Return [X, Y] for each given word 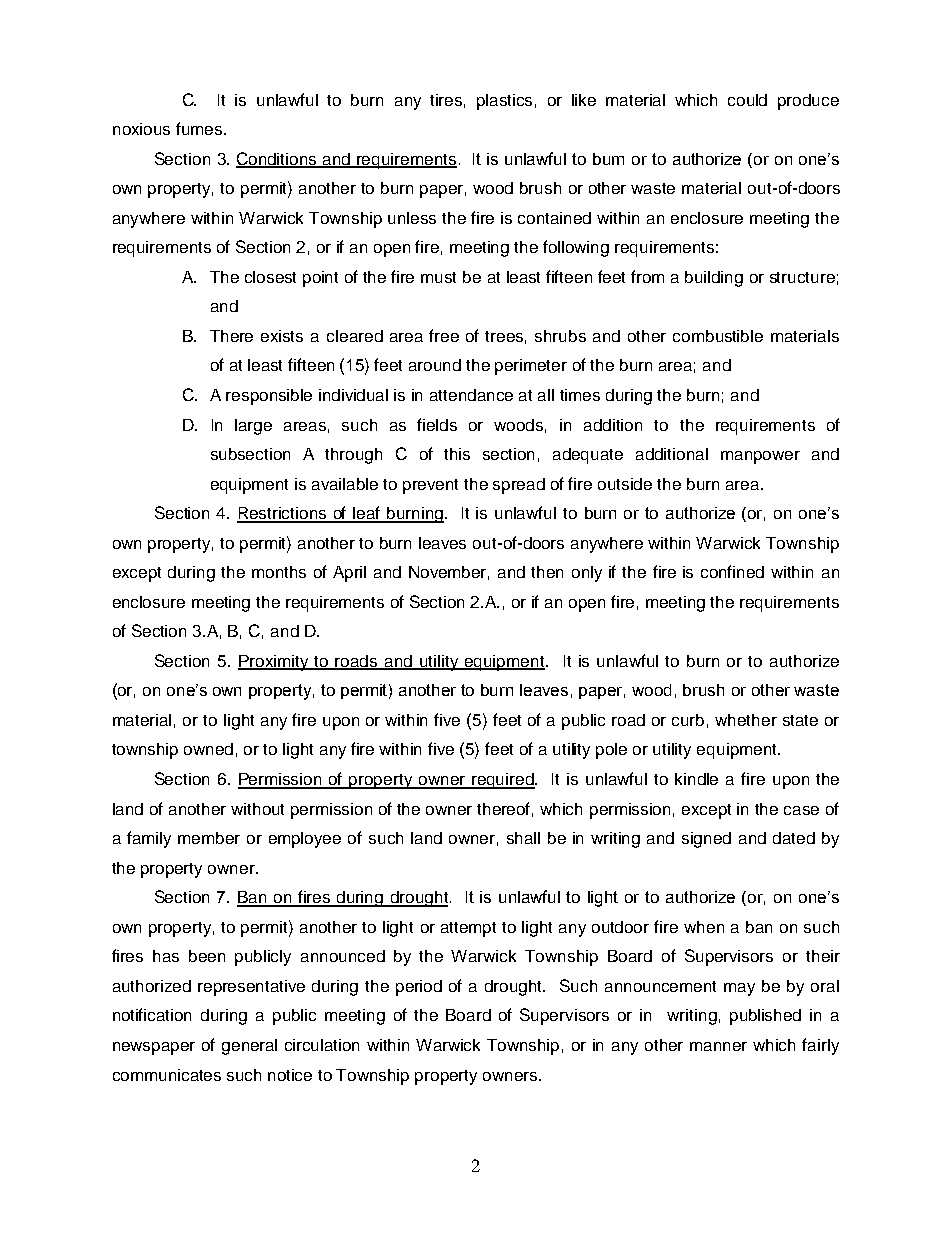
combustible [718, 336]
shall [523, 838]
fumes [199, 128]
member [209, 838]
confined [732, 571]
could [747, 100]
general [249, 1047]
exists [282, 336]
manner [718, 1046]
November [449, 573]
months [279, 572]
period [419, 988]
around [435, 365]
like [584, 100]
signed [706, 840]
